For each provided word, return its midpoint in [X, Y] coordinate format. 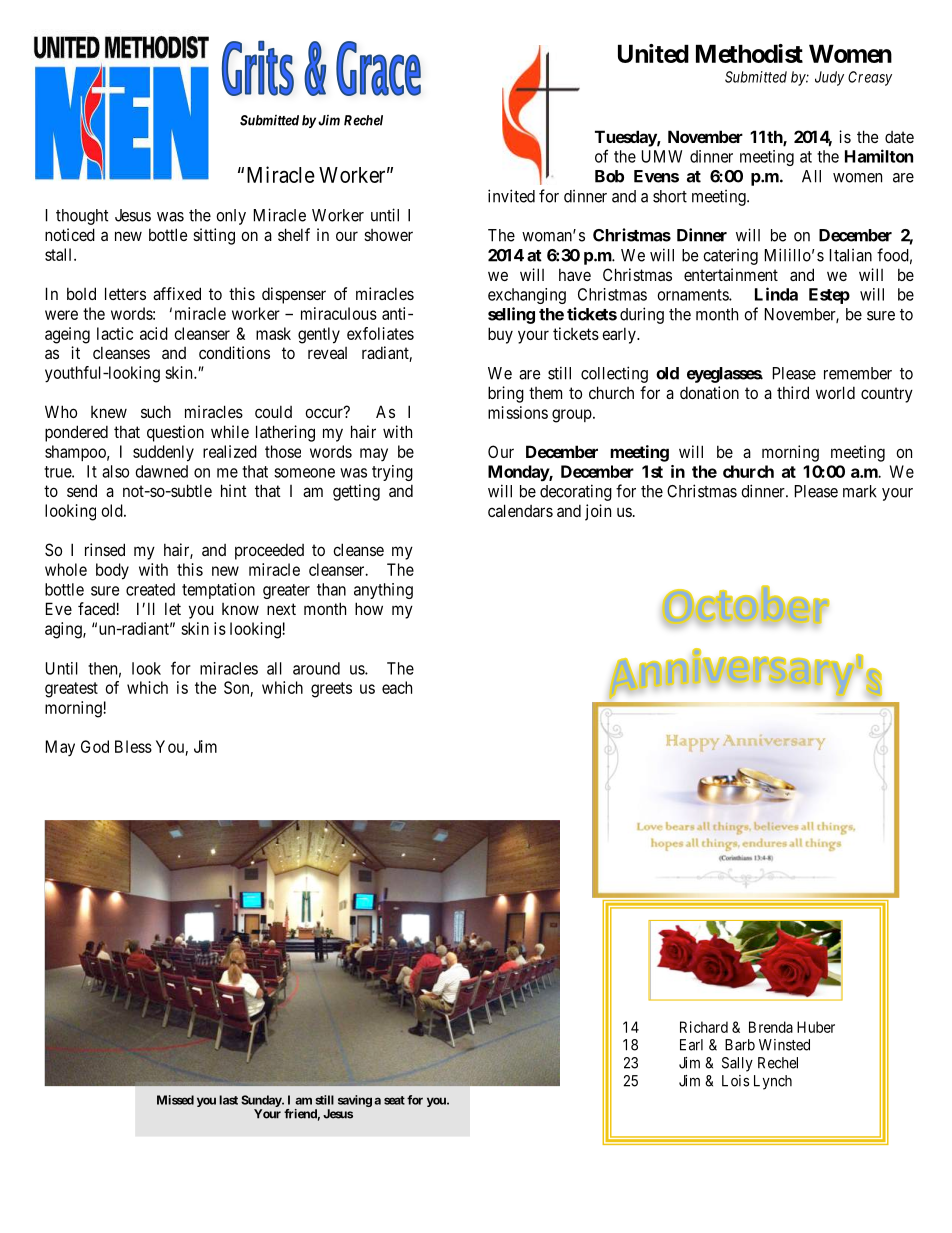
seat [394, 1100]
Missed [175, 1100]
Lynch [773, 1082]
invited [511, 196]
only [231, 217]
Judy [829, 78]
